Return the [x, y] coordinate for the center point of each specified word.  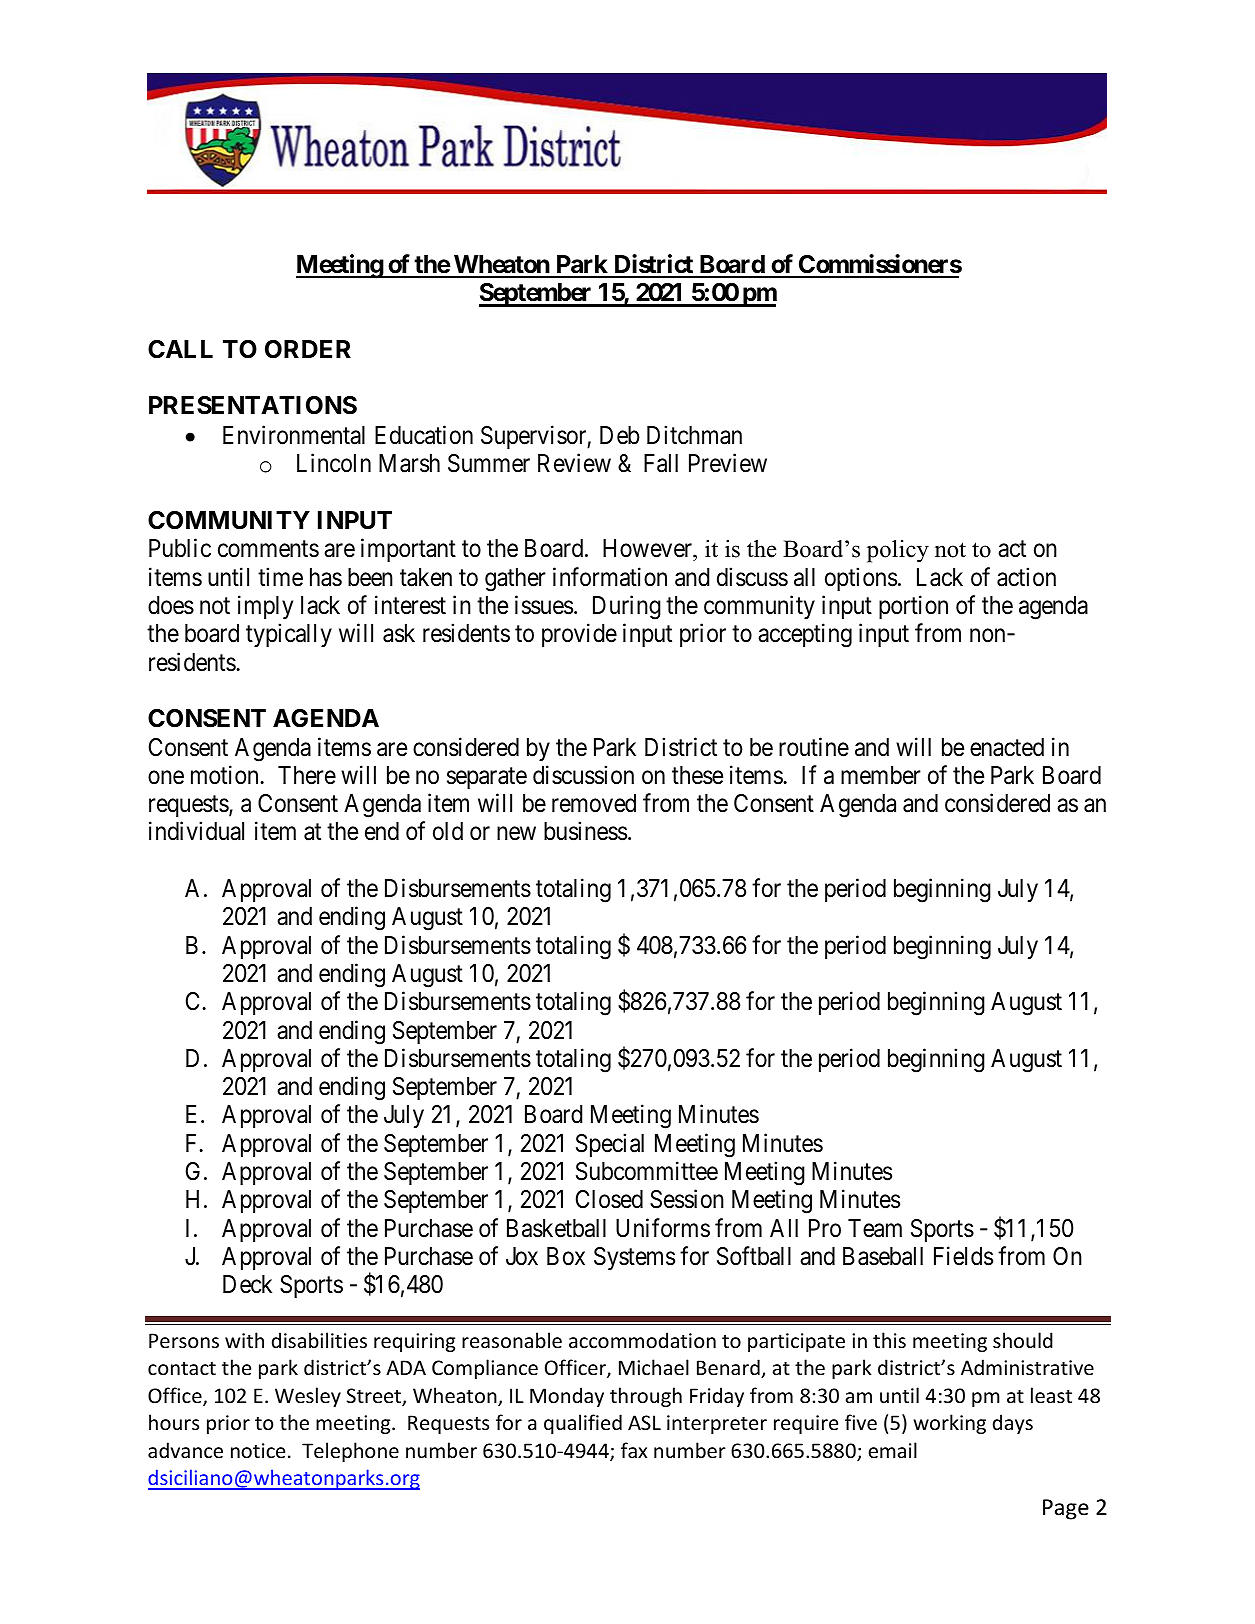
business [585, 831]
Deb [620, 435]
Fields [963, 1256]
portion [913, 607]
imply [265, 607]
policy [898, 551]
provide [579, 635]
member [881, 775]
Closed [609, 1199]
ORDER [308, 349]
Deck [247, 1284]
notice [258, 1451]
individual [196, 831]
